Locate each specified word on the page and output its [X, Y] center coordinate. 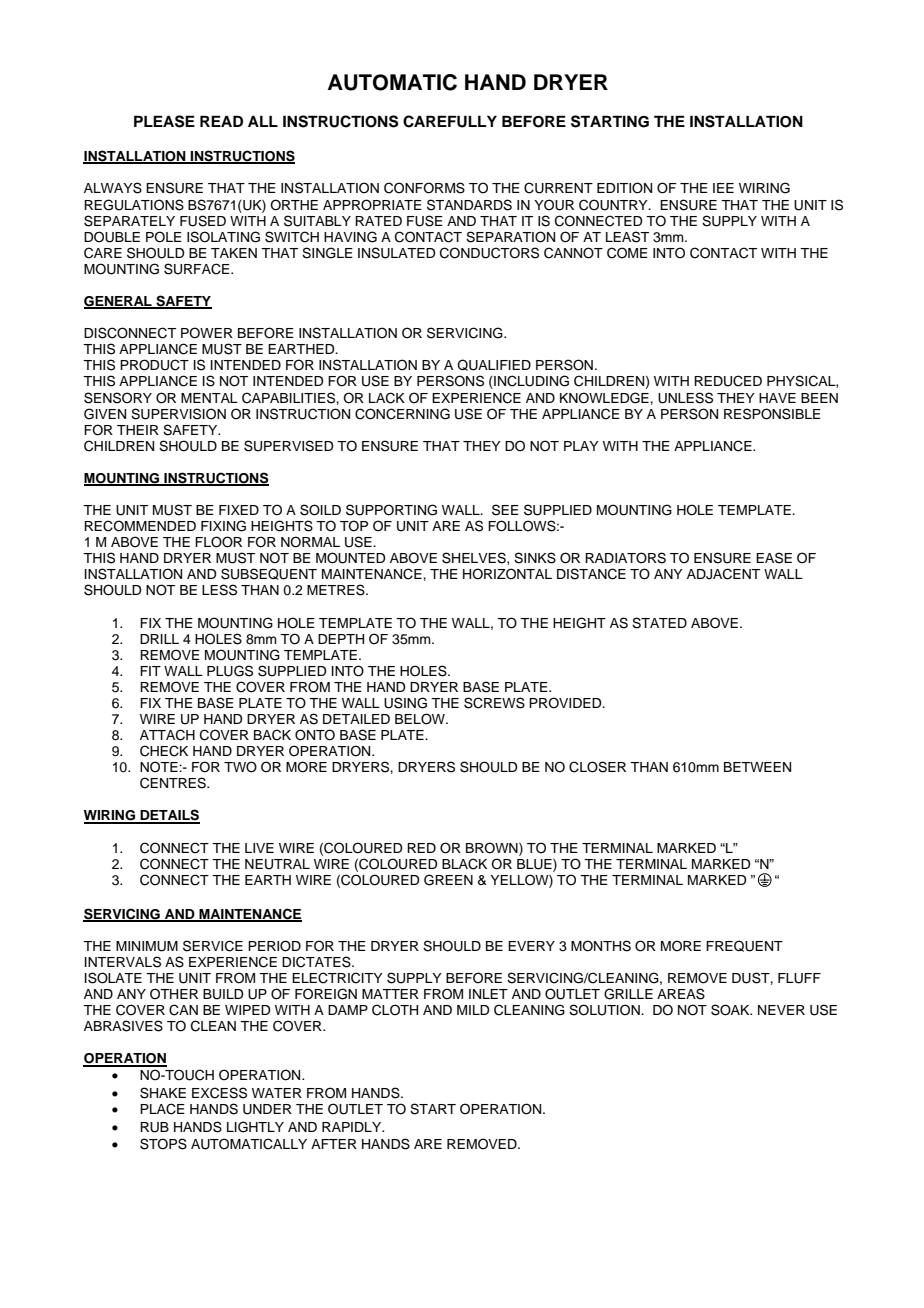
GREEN [448, 880]
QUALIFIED [494, 365]
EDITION [624, 188]
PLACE [162, 1109]
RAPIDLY [353, 1127]
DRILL [159, 639]
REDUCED [728, 381]
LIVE [259, 848]
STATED [659, 623]
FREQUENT [744, 946]
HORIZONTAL [507, 574]
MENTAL [209, 398]
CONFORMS [424, 188]
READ [221, 121]
